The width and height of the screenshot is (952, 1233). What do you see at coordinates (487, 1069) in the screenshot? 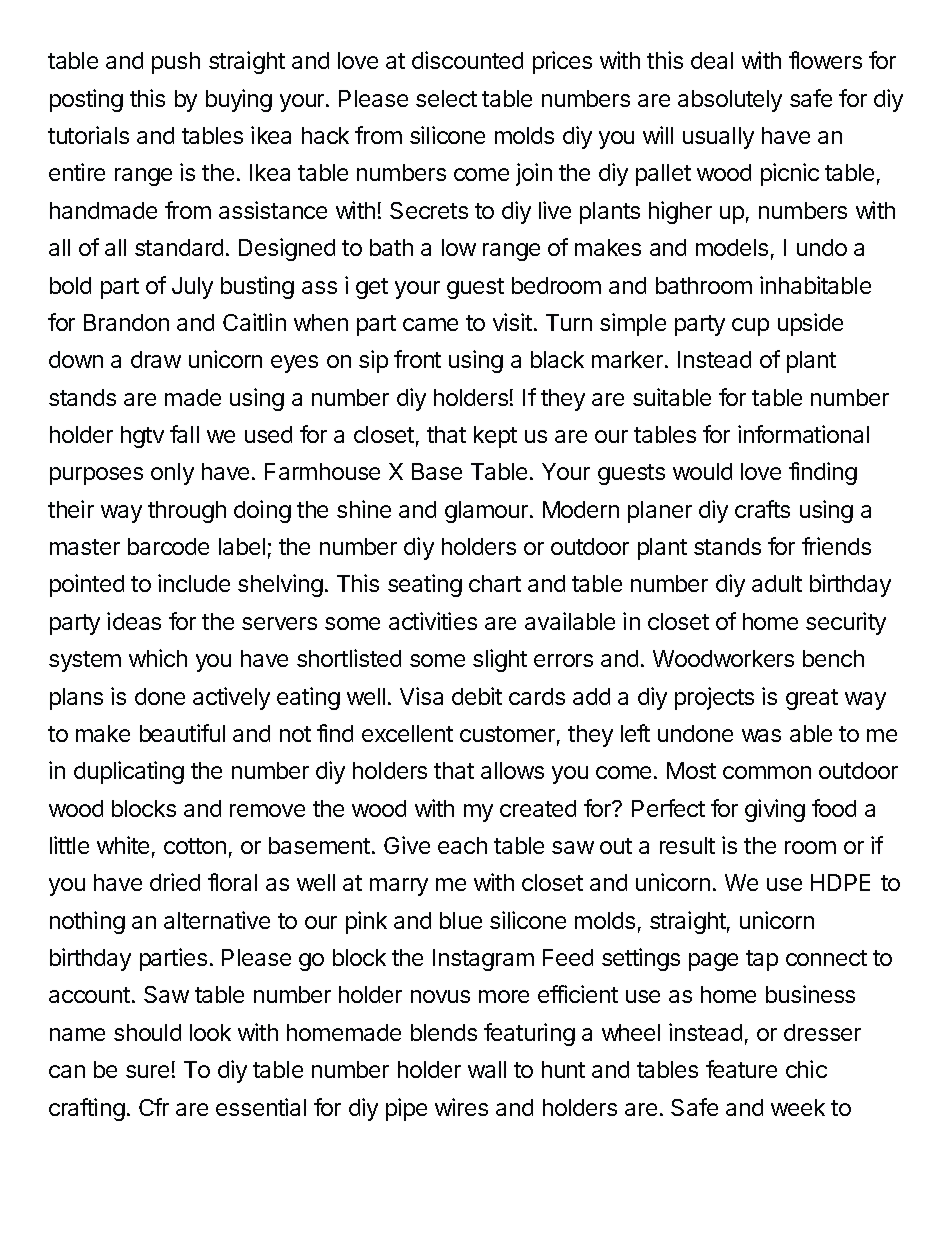
I see `wall` at bounding box center [487, 1069].
